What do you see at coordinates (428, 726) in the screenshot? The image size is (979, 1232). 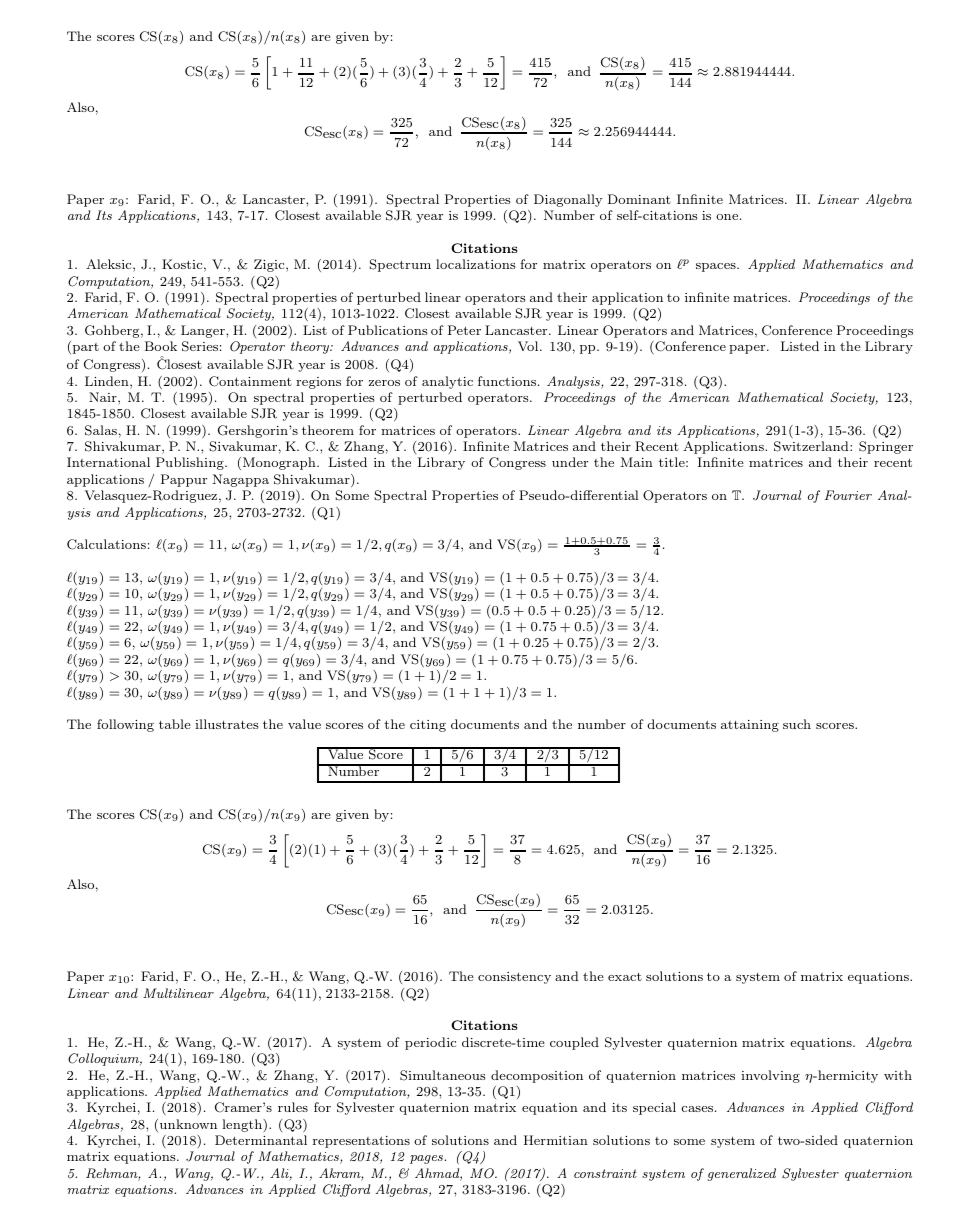 I see `citing` at bounding box center [428, 726].
